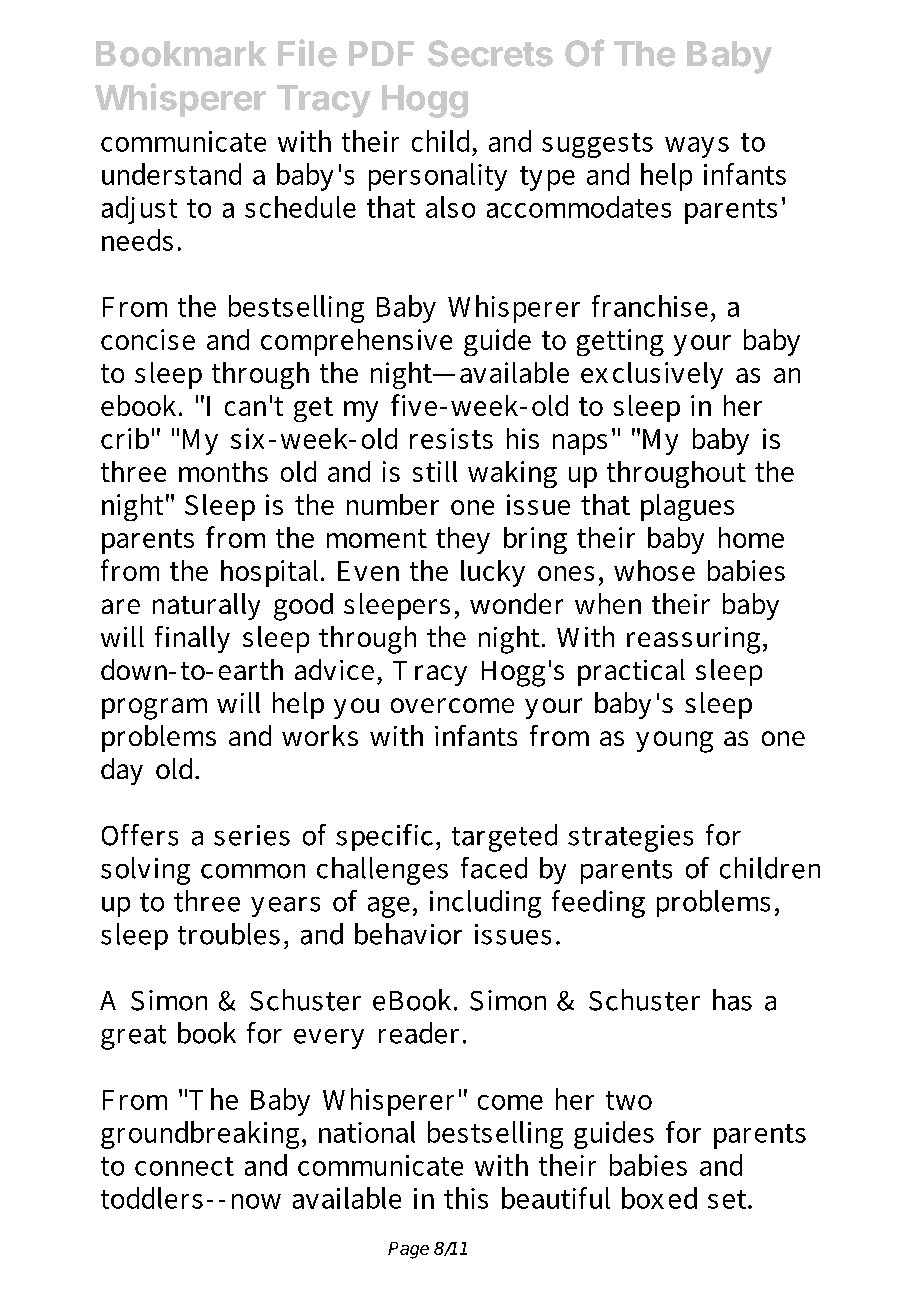 This screenshot has height=1311, width=924. What do you see at coordinates (171, 174) in the screenshot?
I see `understand` at bounding box center [171, 174].
